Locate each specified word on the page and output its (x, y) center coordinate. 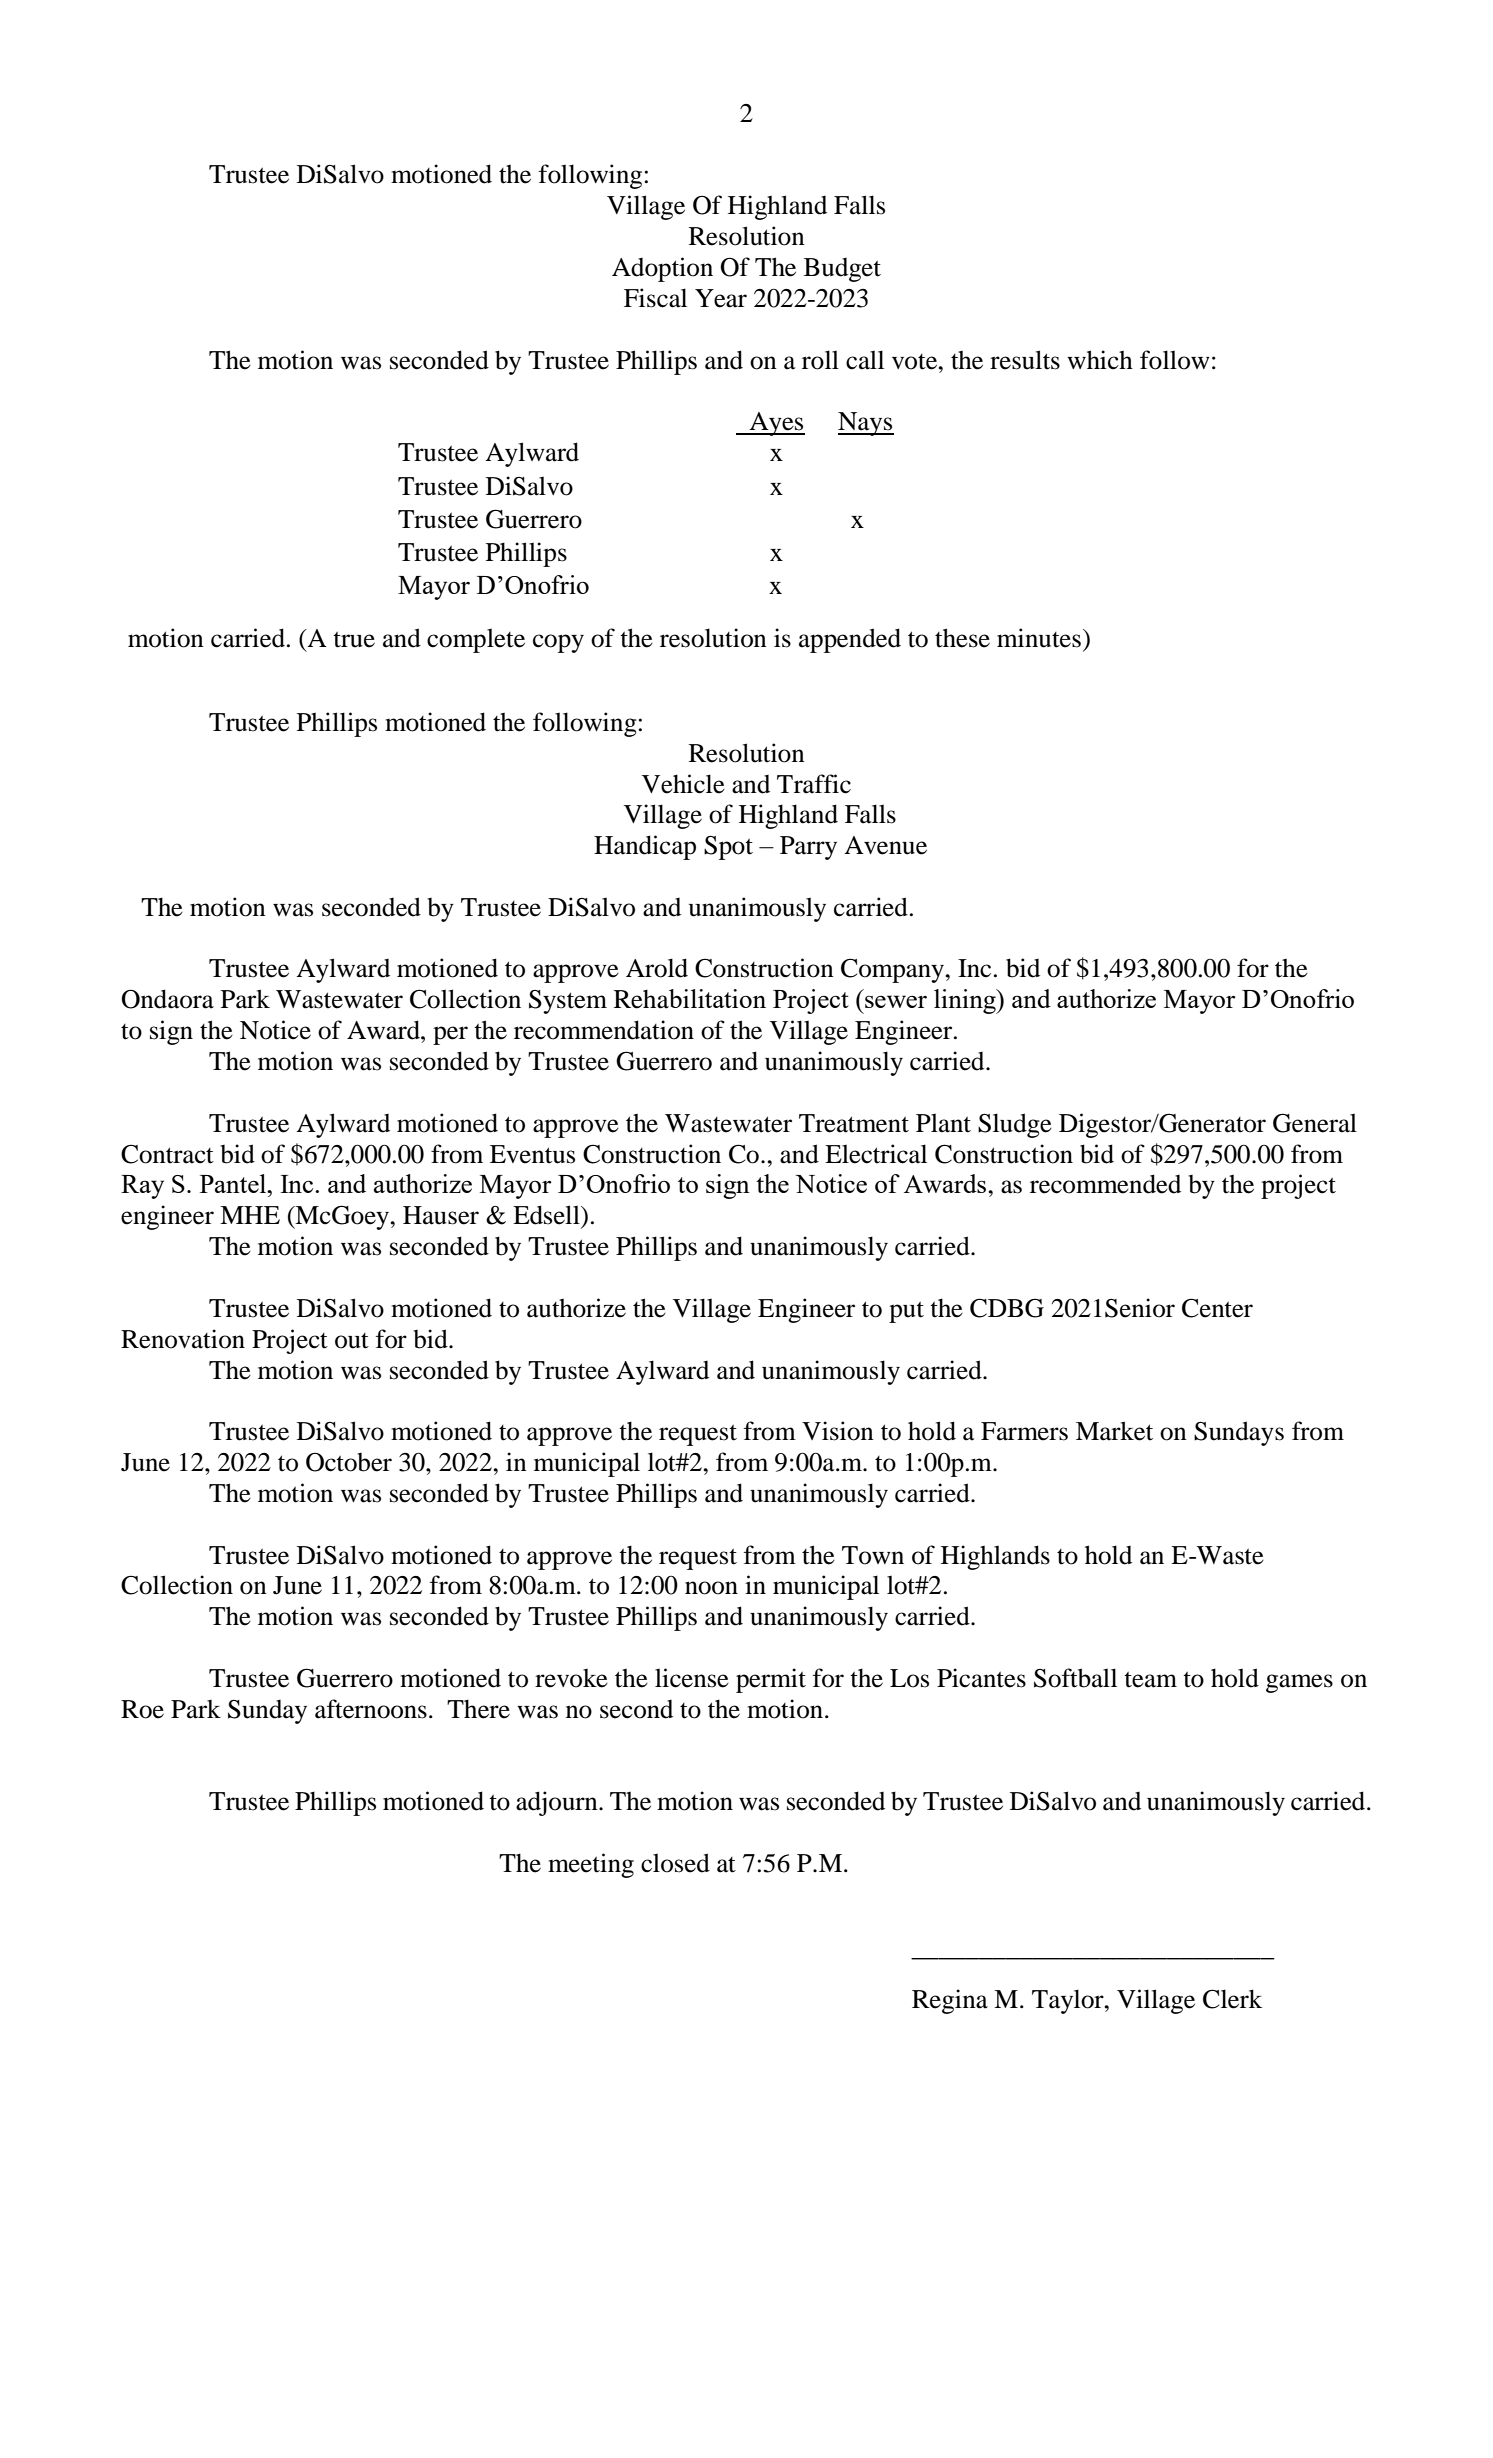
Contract (167, 1154)
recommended (1105, 1184)
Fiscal (655, 298)
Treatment (854, 1123)
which (1100, 360)
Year (721, 298)
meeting (591, 1865)
